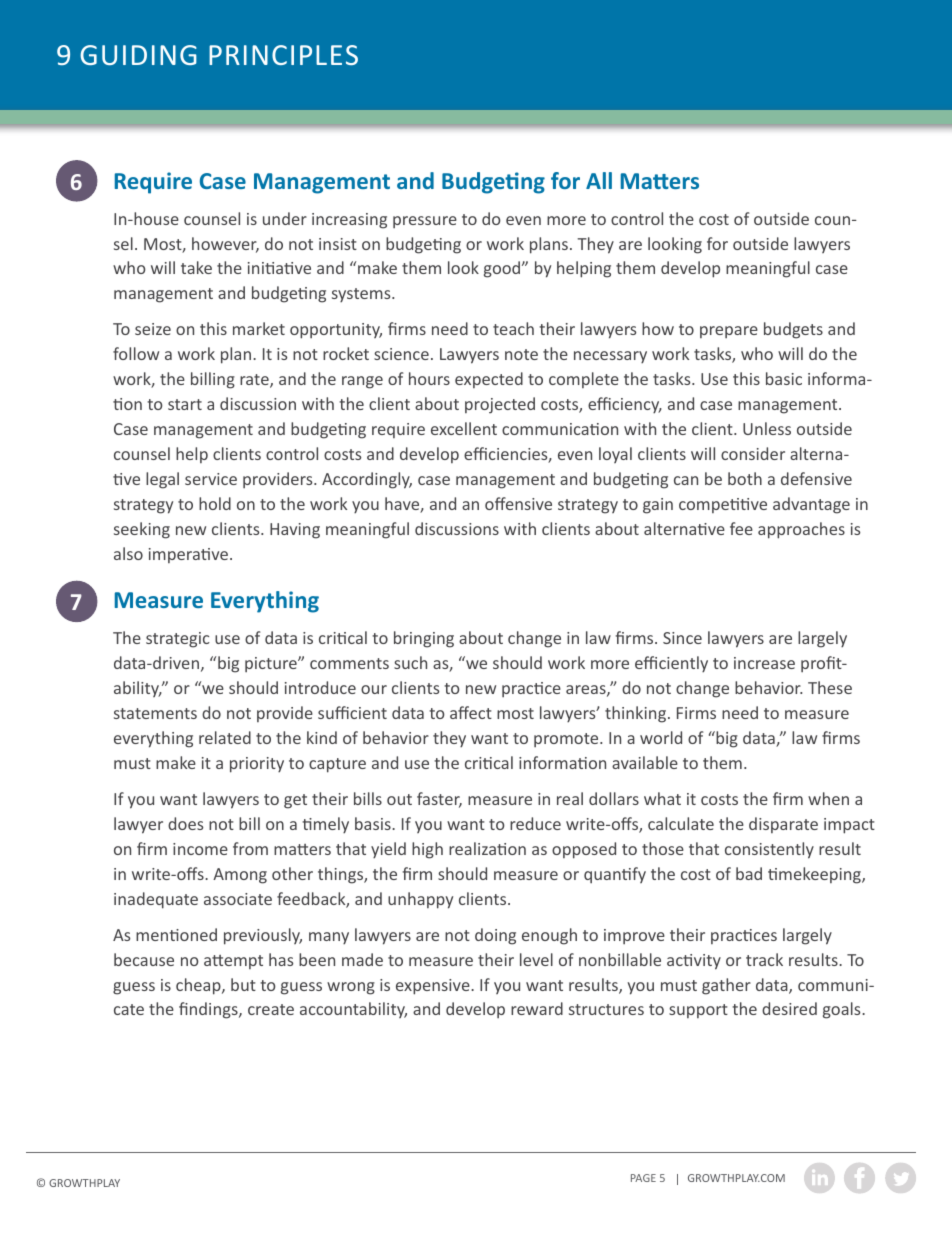  Describe the element at coordinates (599, 180) in the page. I see `All` at that location.
